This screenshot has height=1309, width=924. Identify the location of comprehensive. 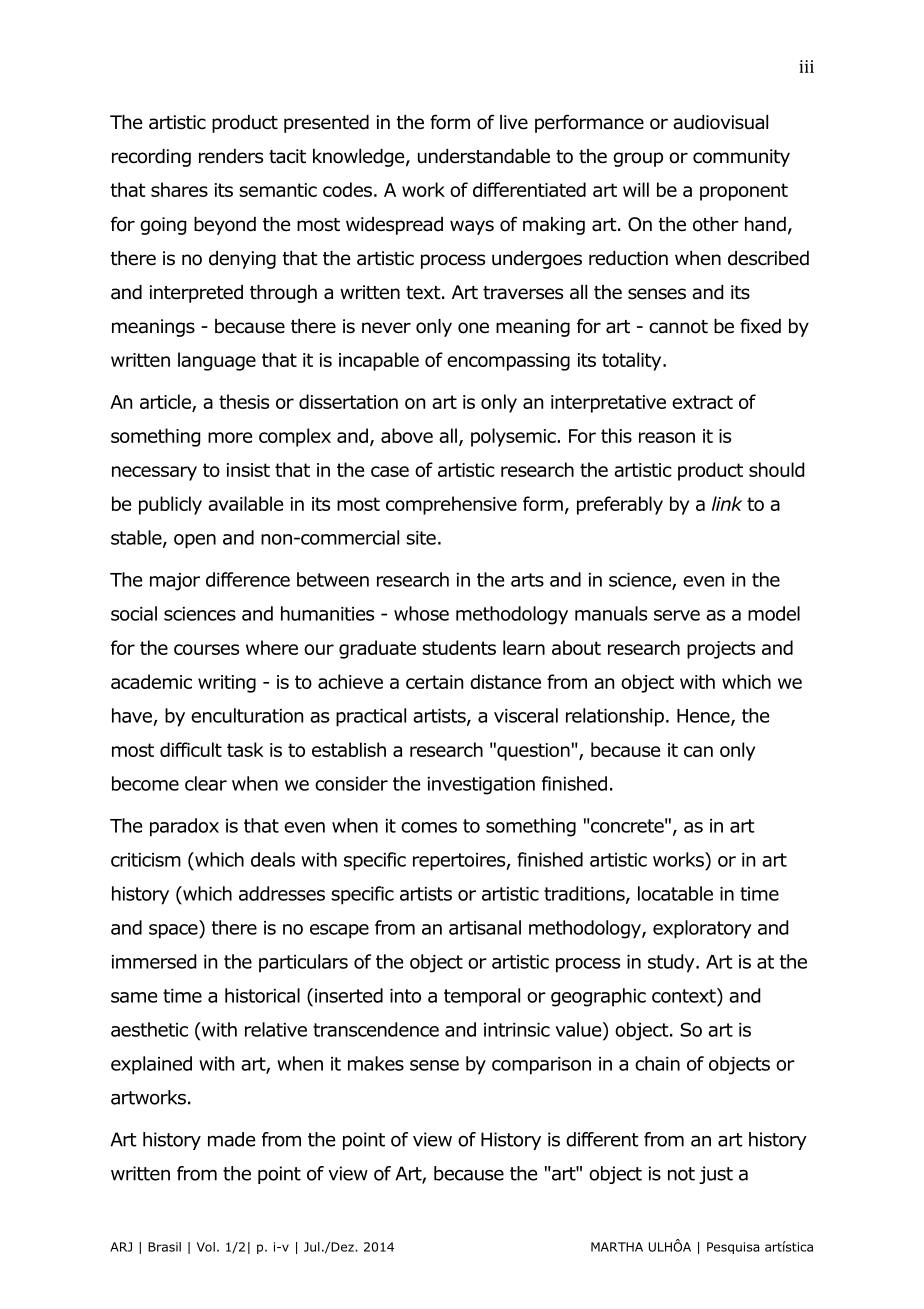
(451, 505).
